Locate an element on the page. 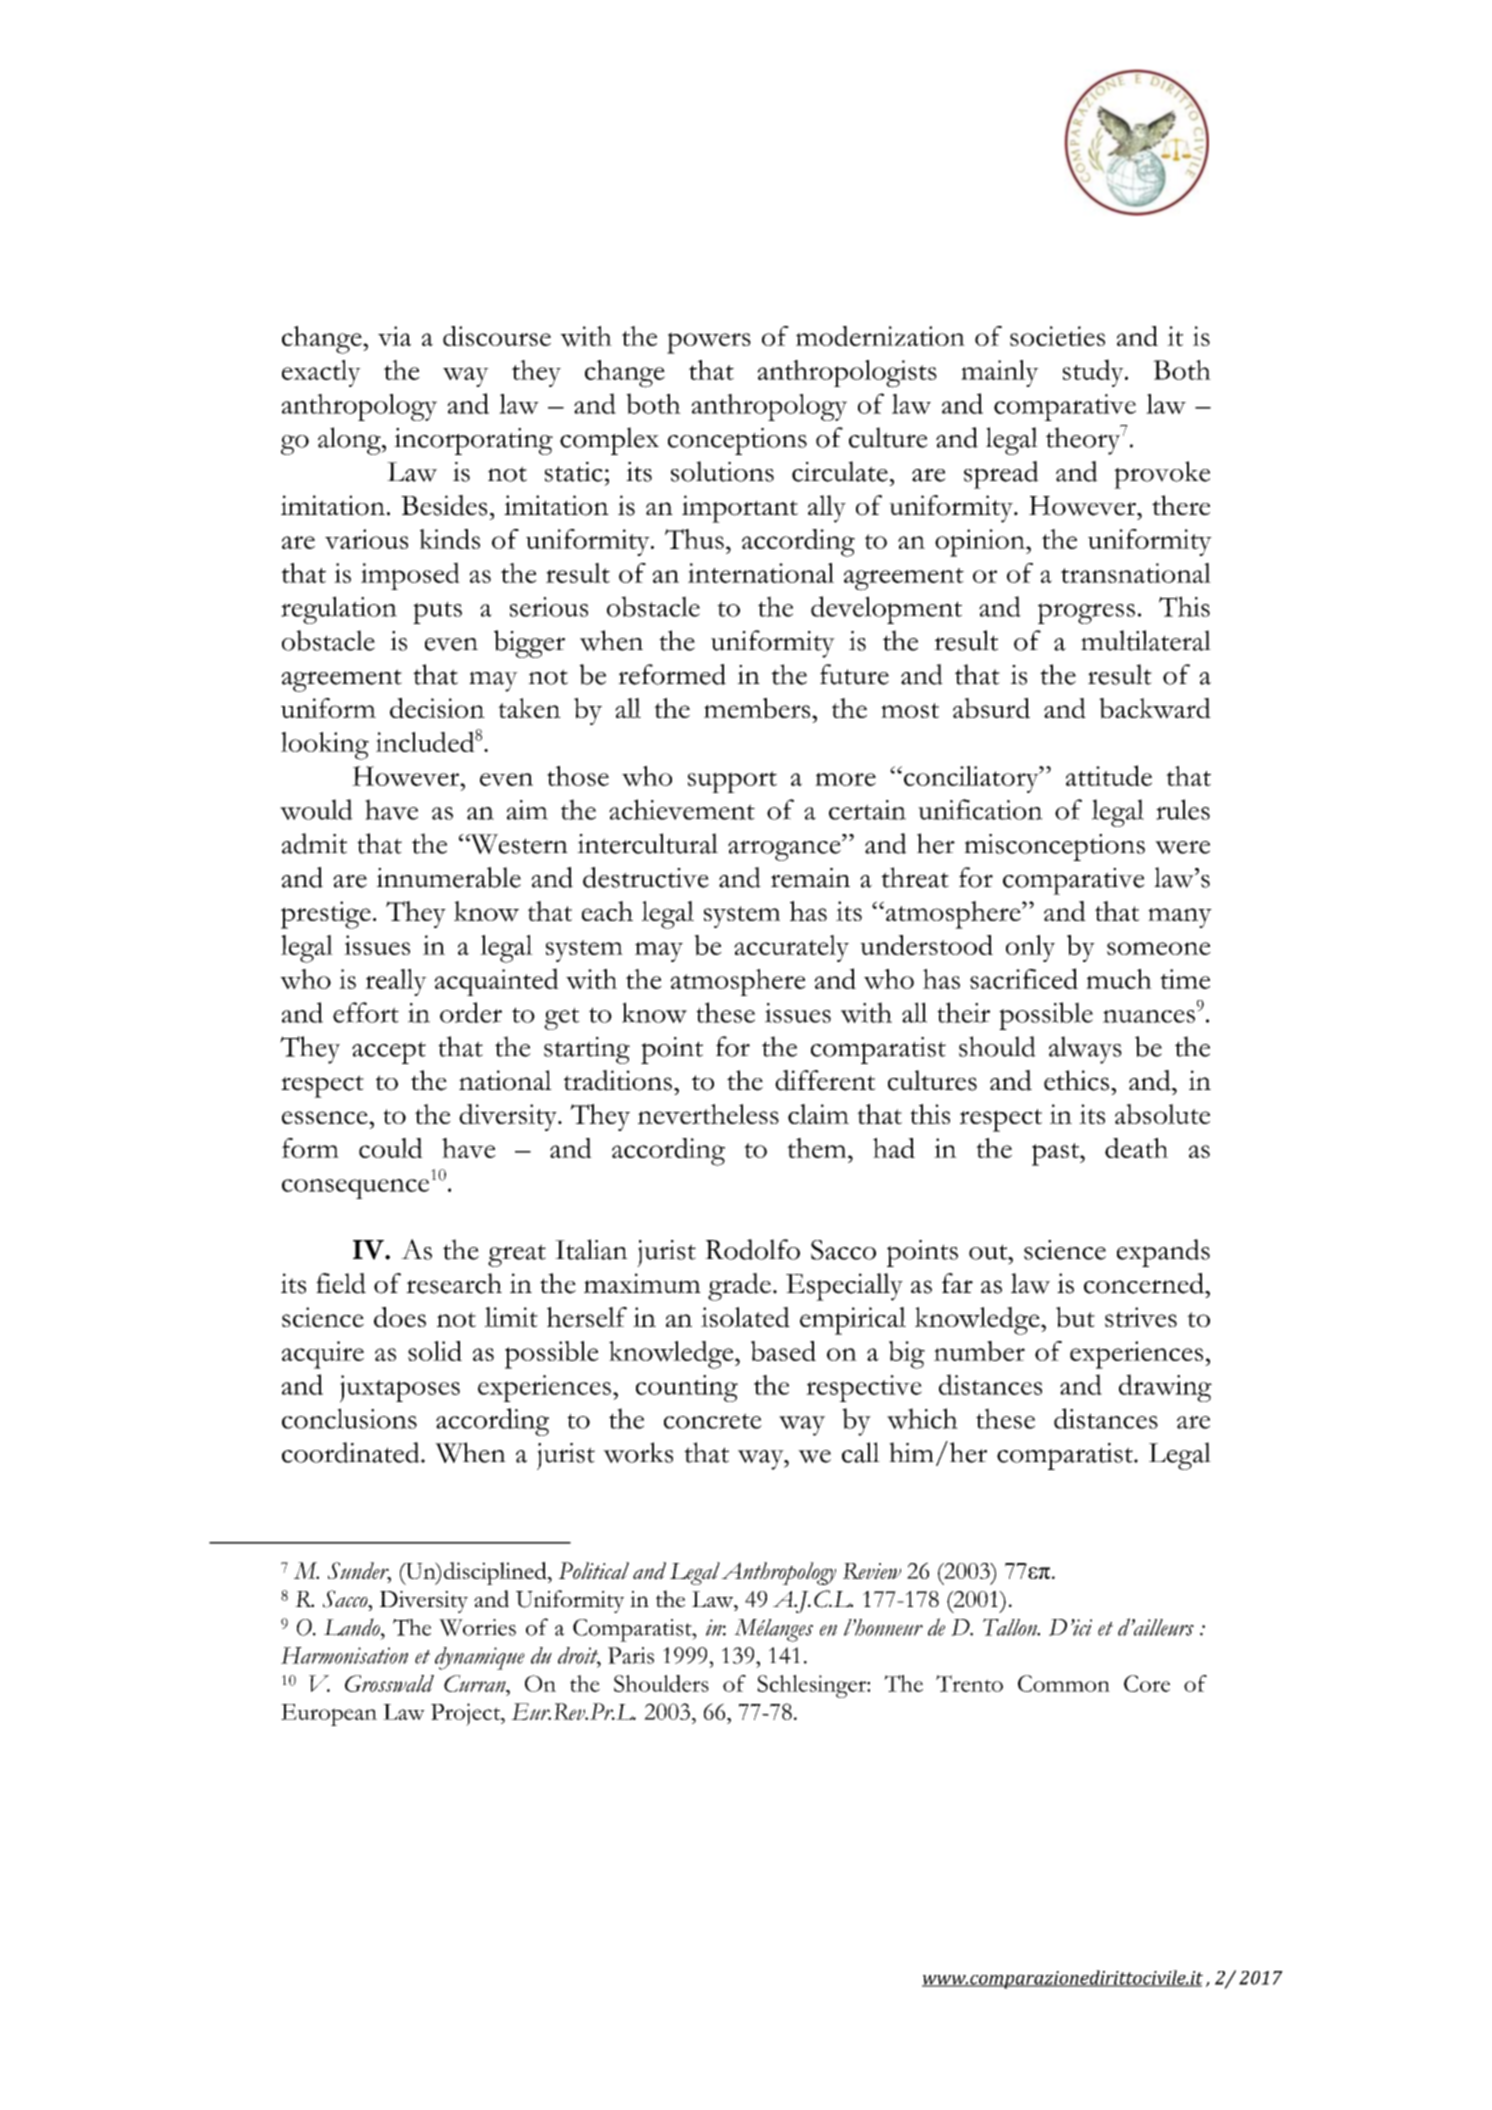 The width and height of the image is (1492, 2110). study is located at coordinates (1094, 373).
